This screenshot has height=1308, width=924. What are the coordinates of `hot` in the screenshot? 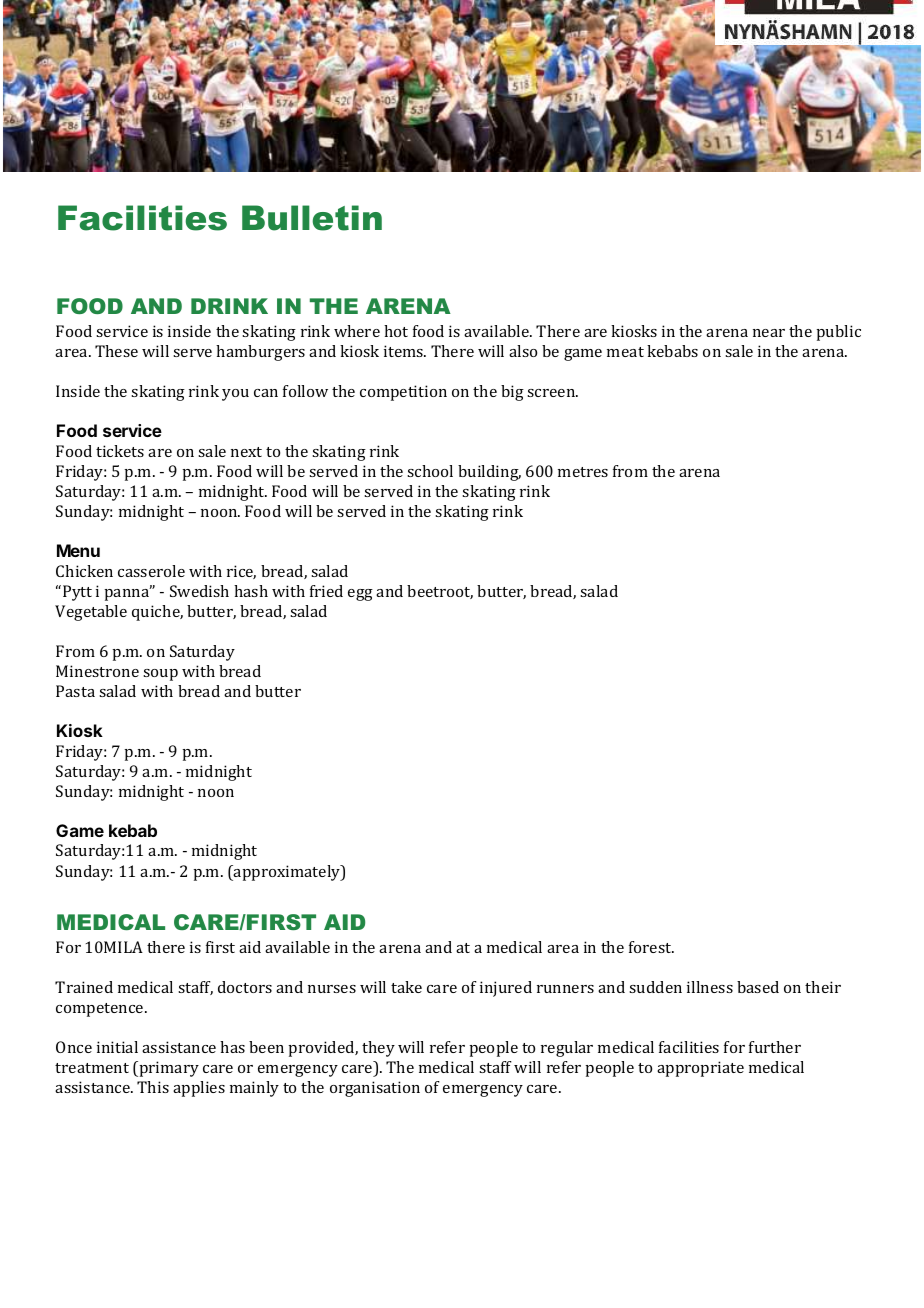 It's located at (396, 331).
